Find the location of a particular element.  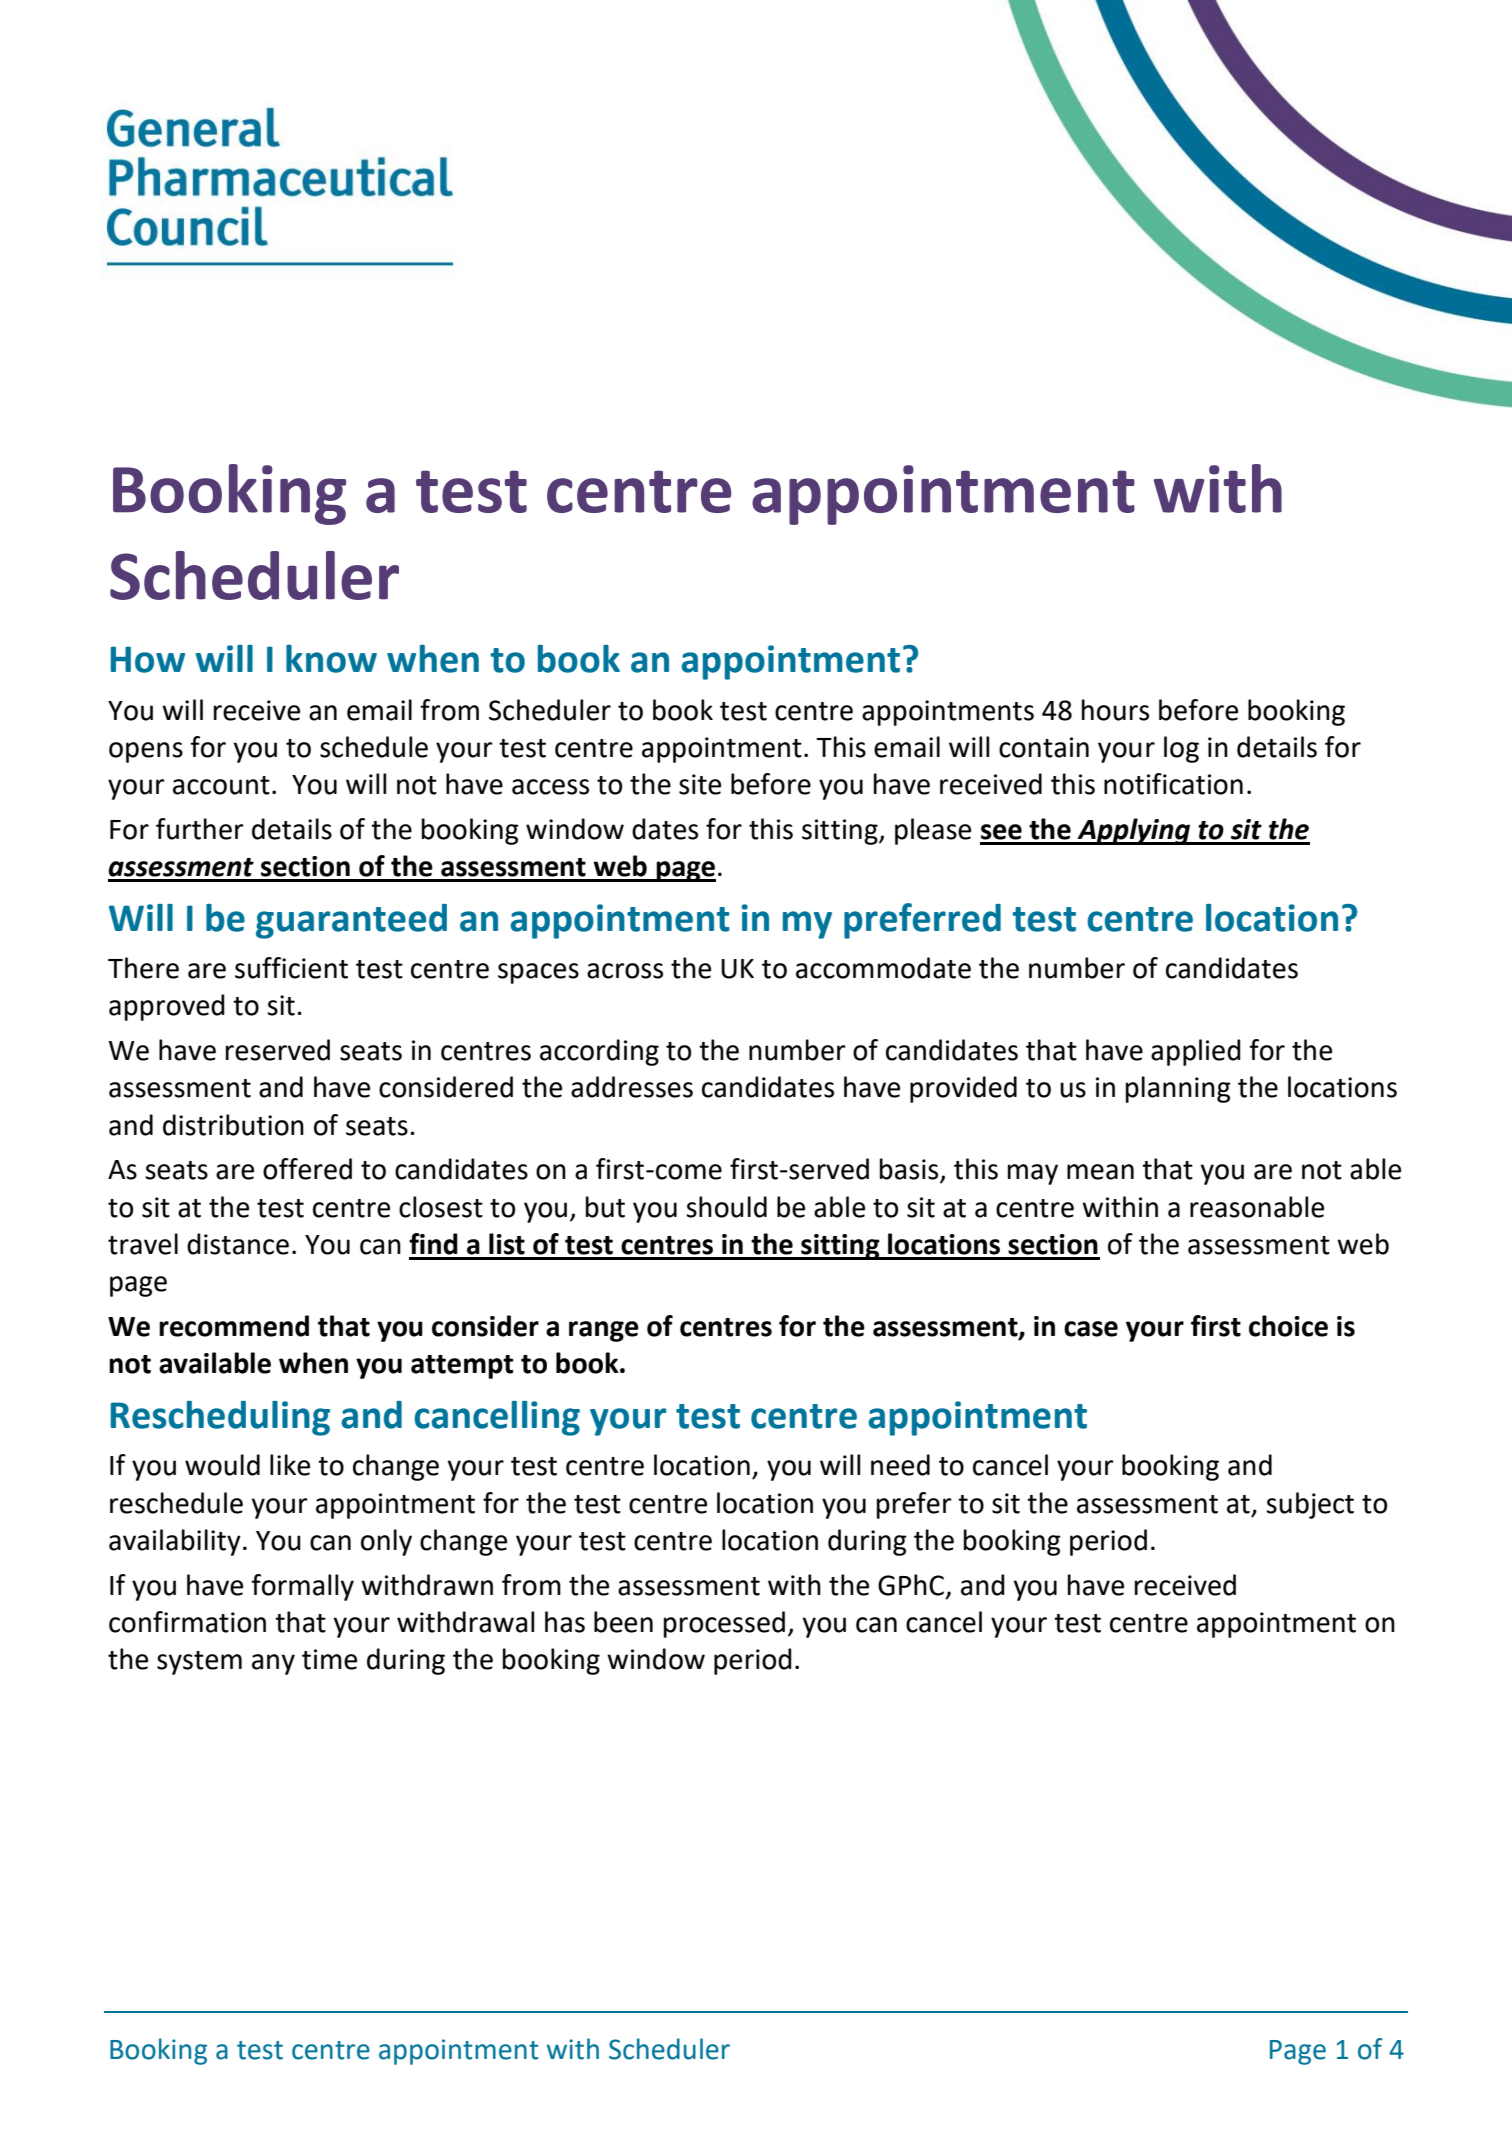

hours is located at coordinates (1115, 710).
